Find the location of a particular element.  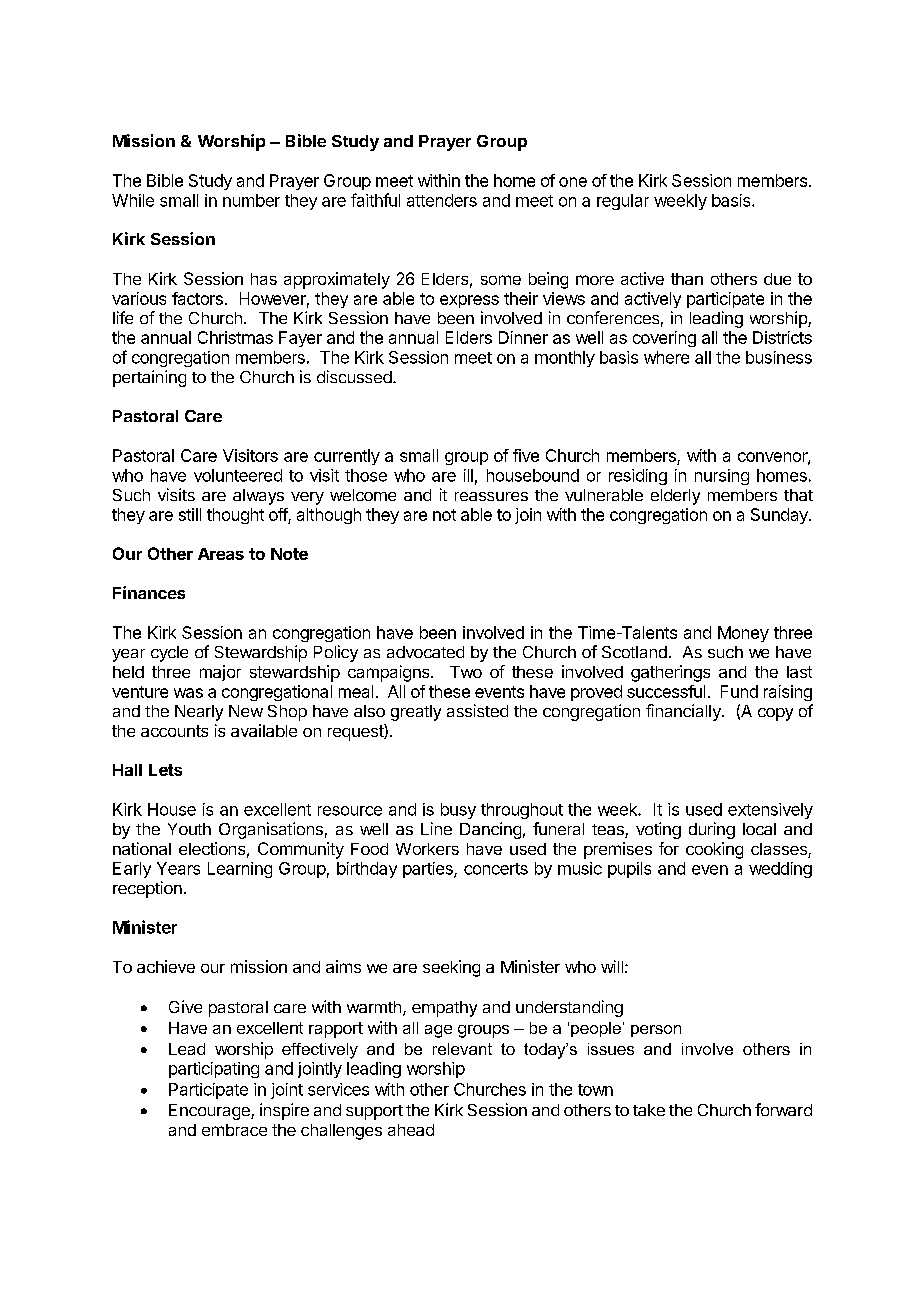

volunteered is located at coordinates (238, 475).
